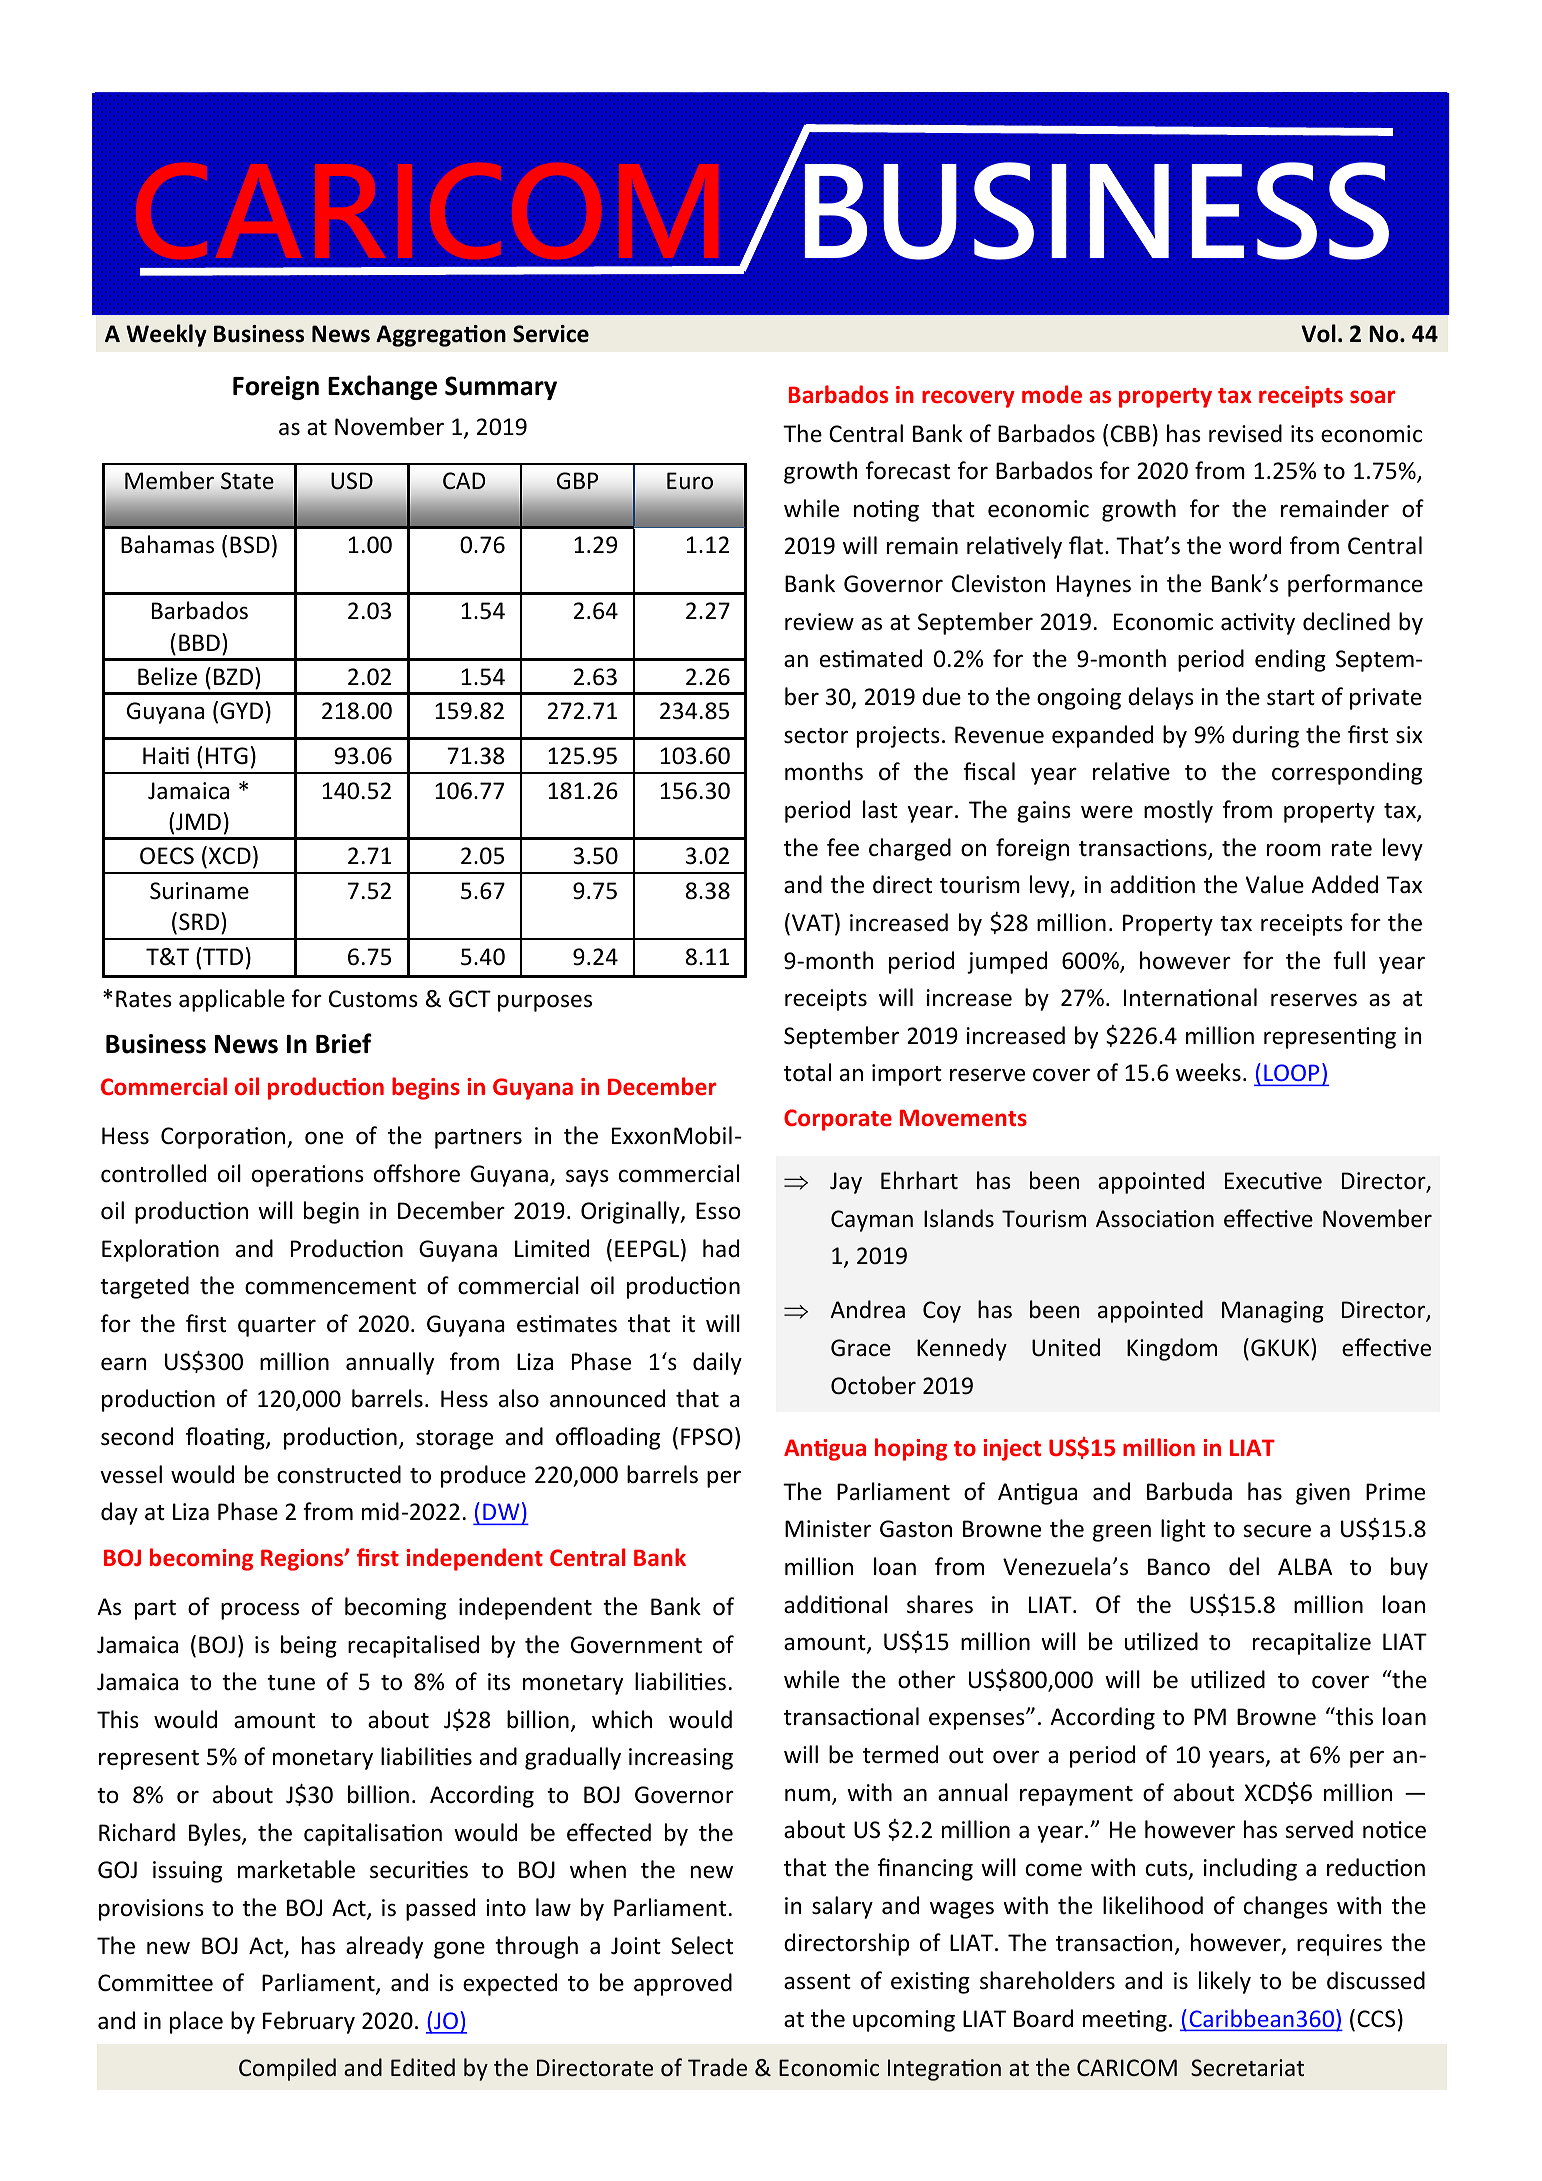  I want to click on February, so click(309, 2022).
